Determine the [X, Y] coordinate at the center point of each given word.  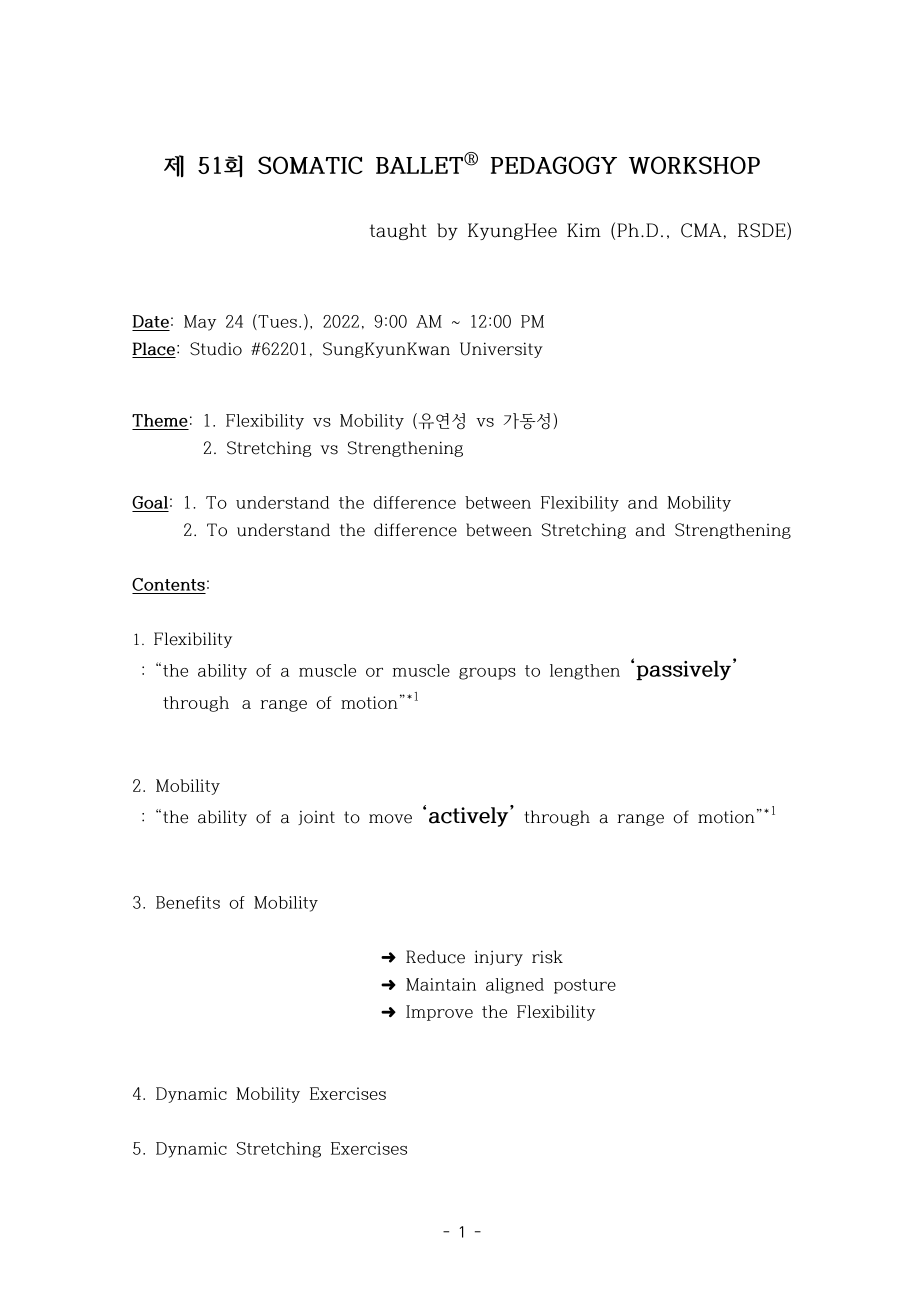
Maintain [441, 984]
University [501, 350]
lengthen [585, 672]
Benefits [188, 902]
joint [316, 818]
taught [398, 231]
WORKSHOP [694, 165]
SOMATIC [310, 165]
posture [585, 986]
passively [685, 670]
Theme [160, 420]
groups [487, 674]
